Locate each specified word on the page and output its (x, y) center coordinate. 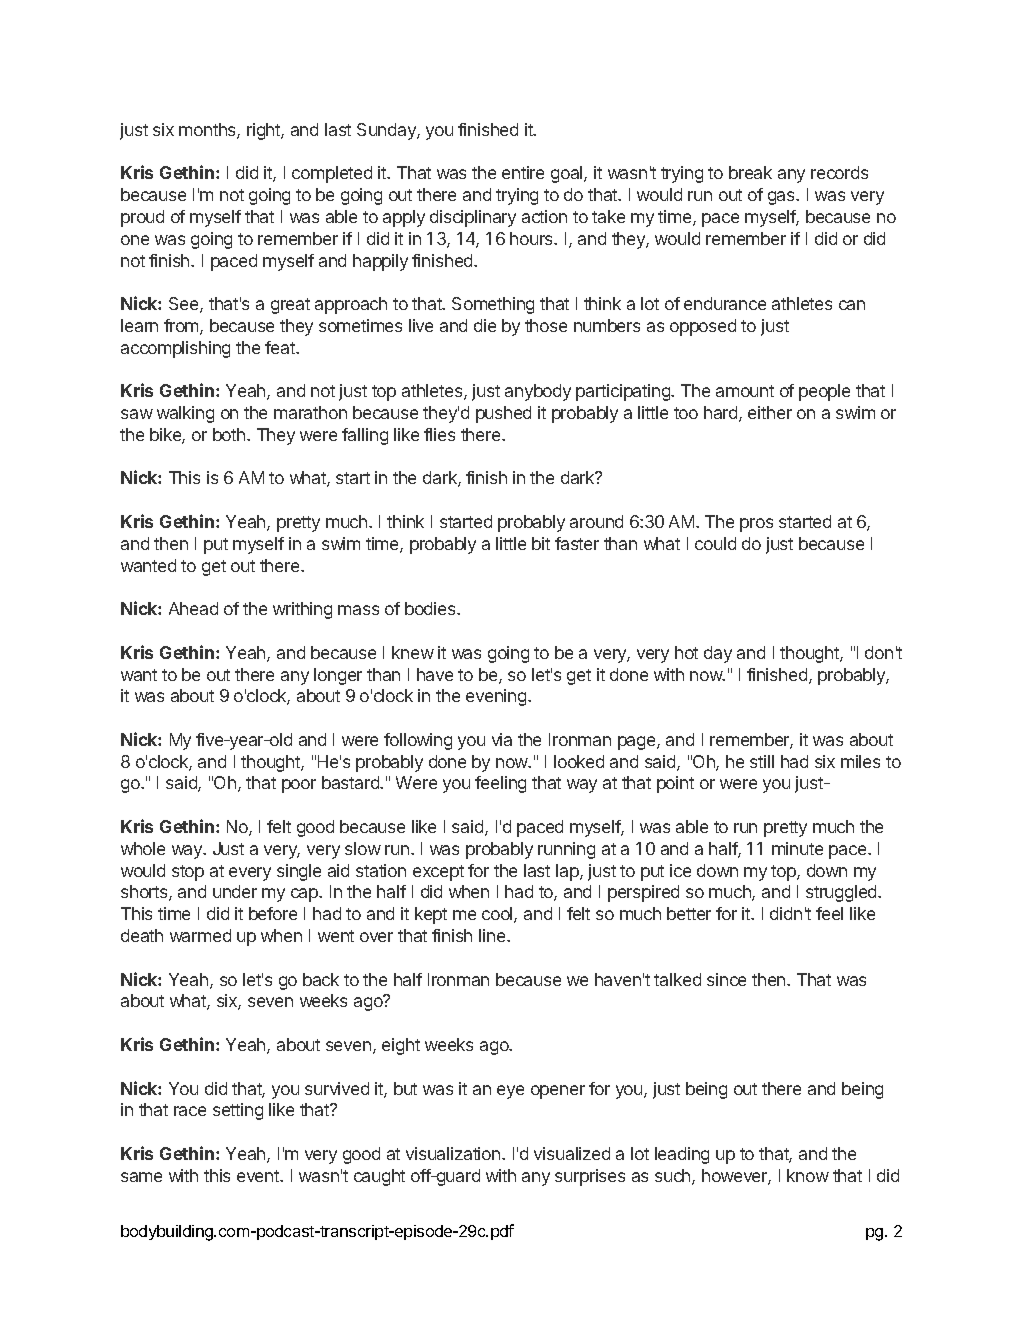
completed (332, 174)
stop (188, 873)
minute (797, 848)
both (230, 434)
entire (523, 172)
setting (238, 1111)
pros (756, 525)
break (750, 172)
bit (541, 543)
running (566, 850)
